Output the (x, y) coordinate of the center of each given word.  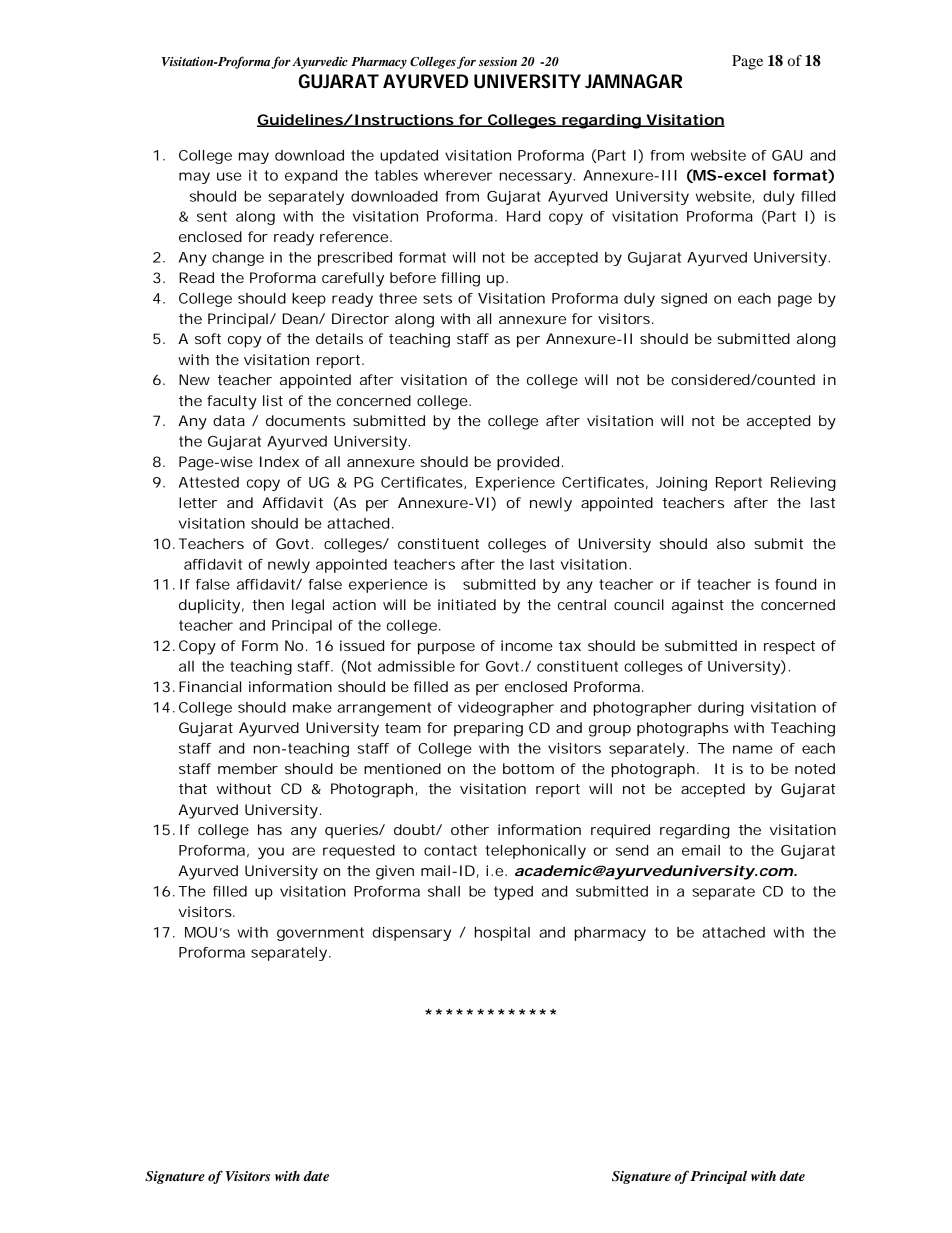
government (320, 934)
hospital (502, 934)
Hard (523, 216)
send (632, 850)
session (498, 61)
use (229, 176)
